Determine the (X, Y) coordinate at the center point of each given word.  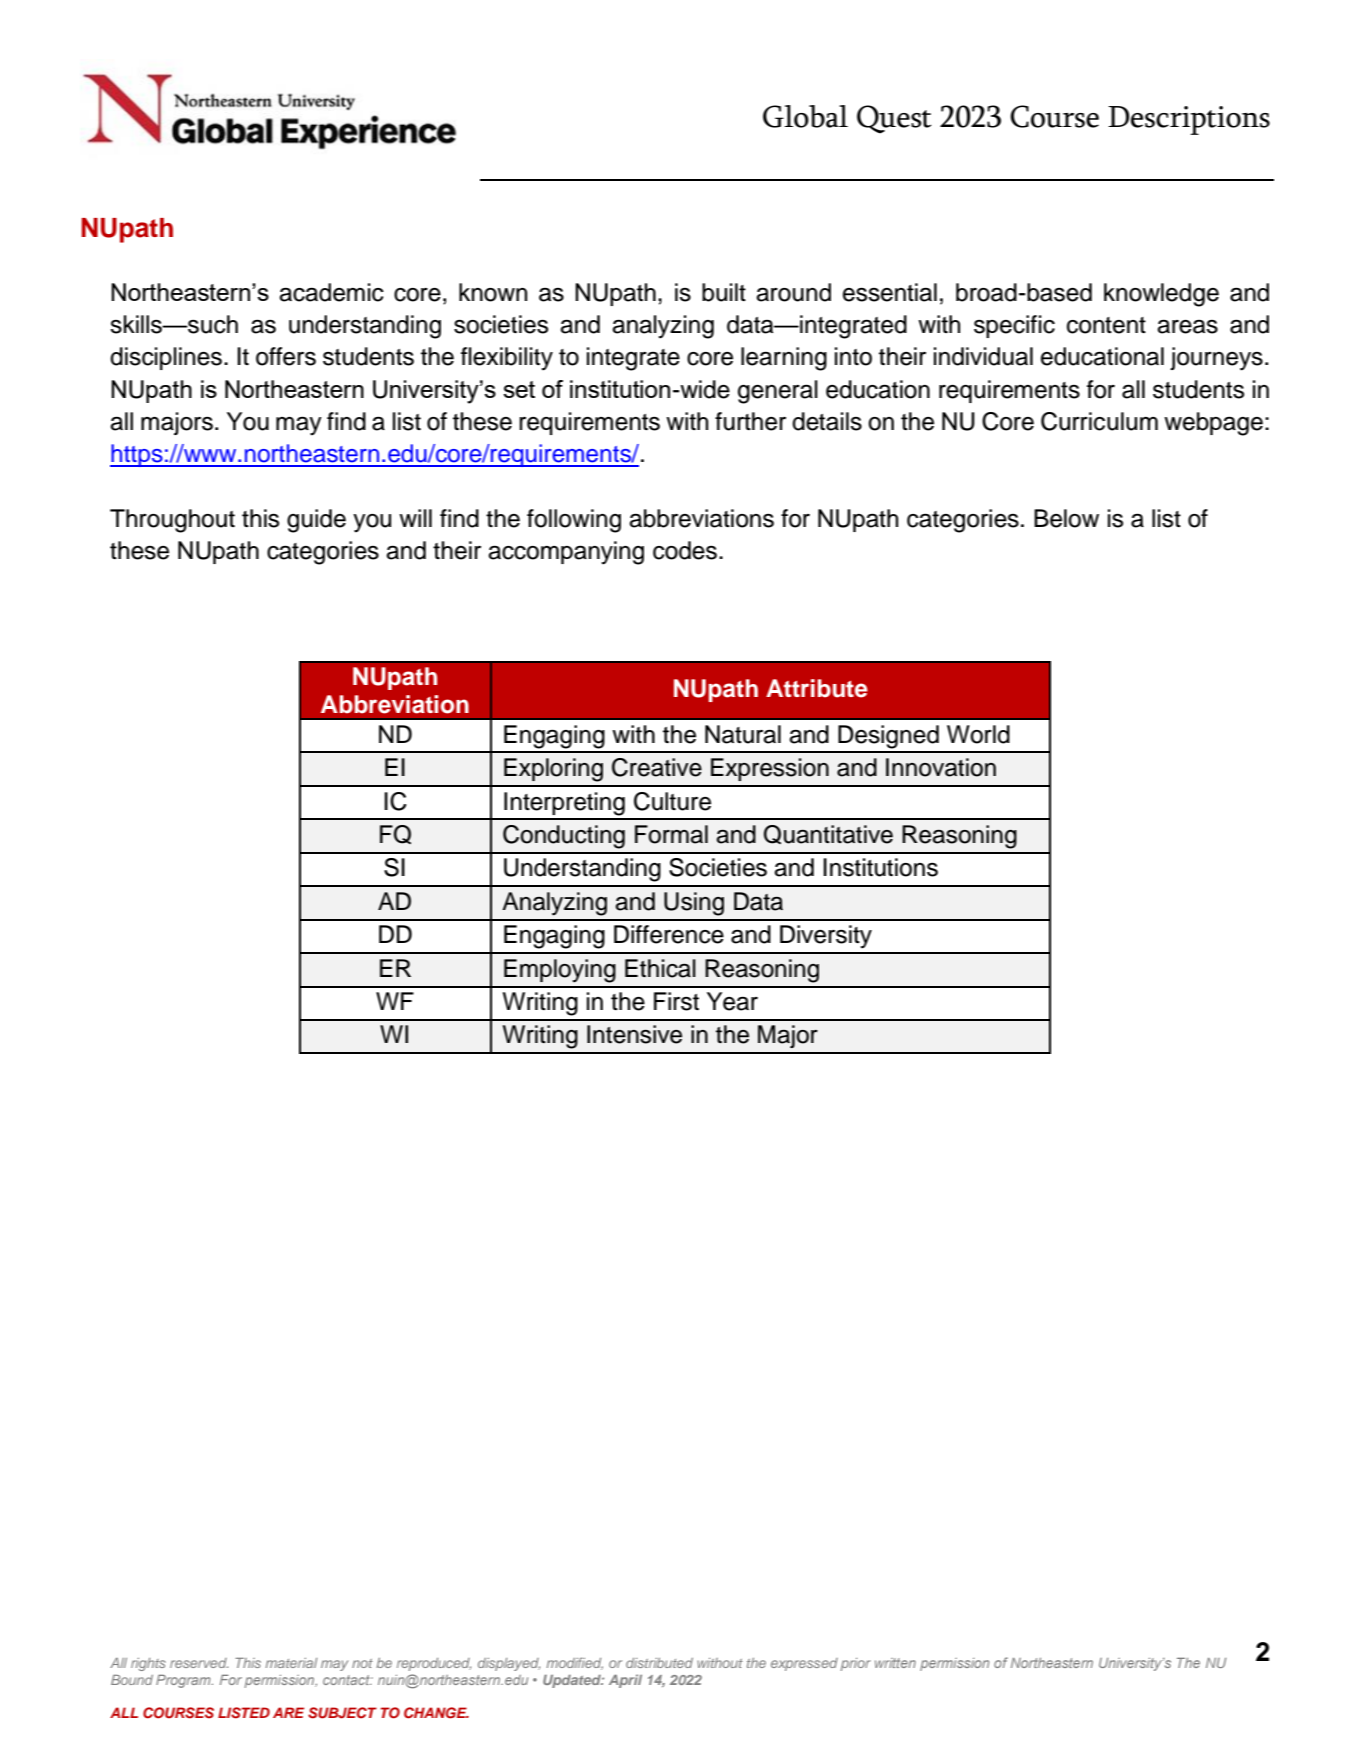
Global (805, 116)
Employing (560, 971)
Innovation (941, 767)
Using (694, 904)
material (291, 1663)
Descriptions (1189, 120)
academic (331, 292)
